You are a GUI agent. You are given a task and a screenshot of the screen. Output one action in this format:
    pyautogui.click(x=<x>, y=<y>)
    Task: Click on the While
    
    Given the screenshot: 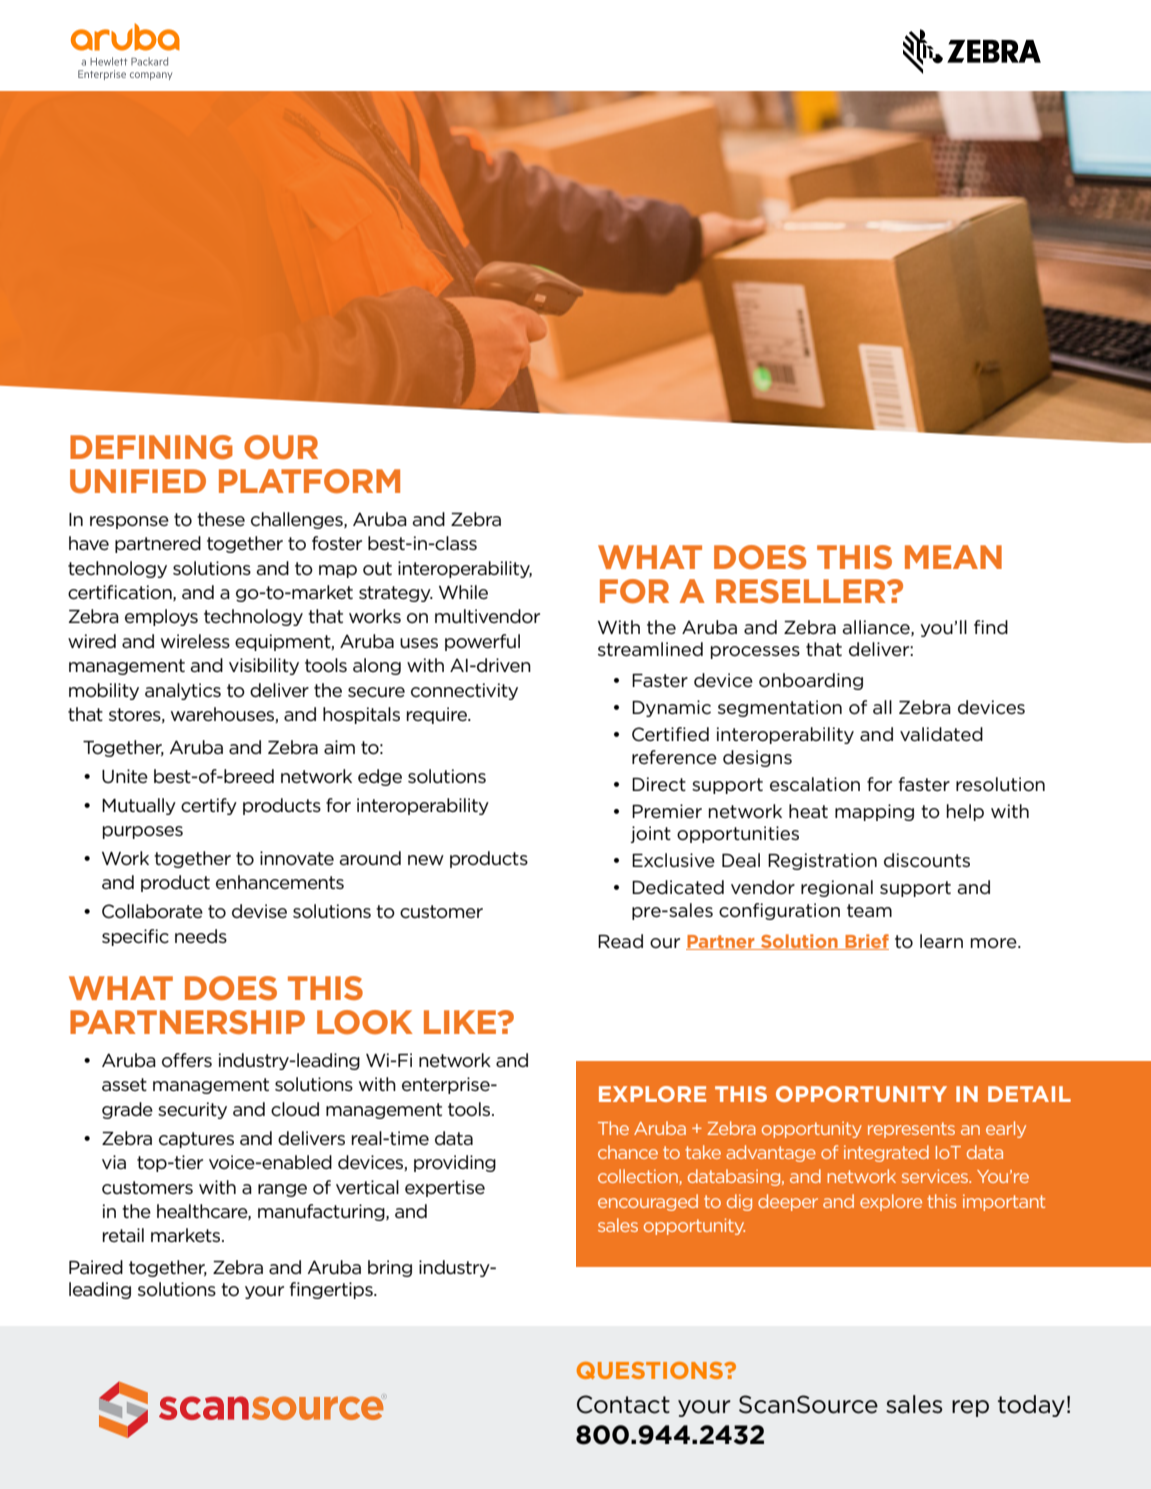 What is the action you would take?
    pyautogui.click(x=463, y=592)
